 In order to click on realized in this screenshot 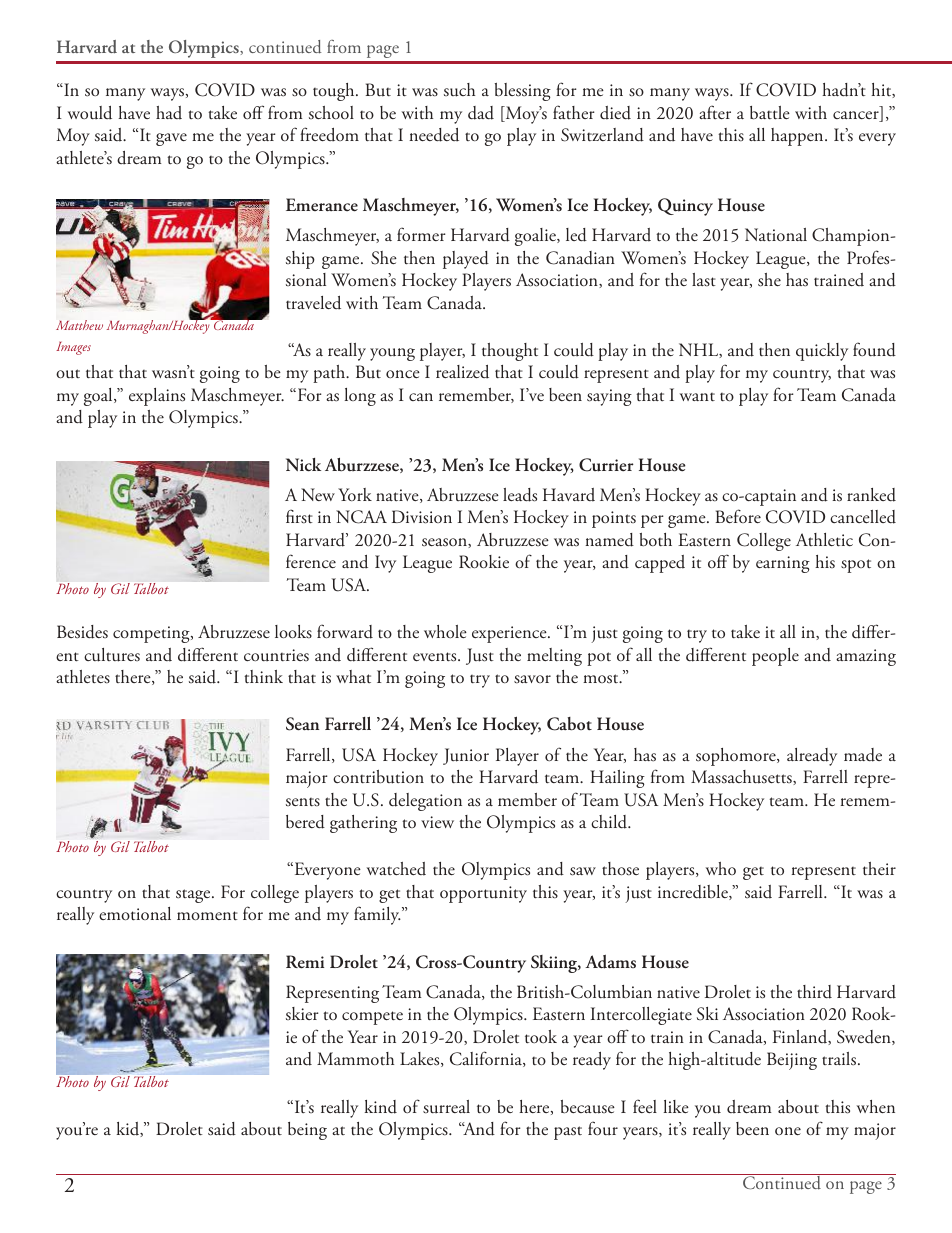, I will do `click(462, 372)`.
